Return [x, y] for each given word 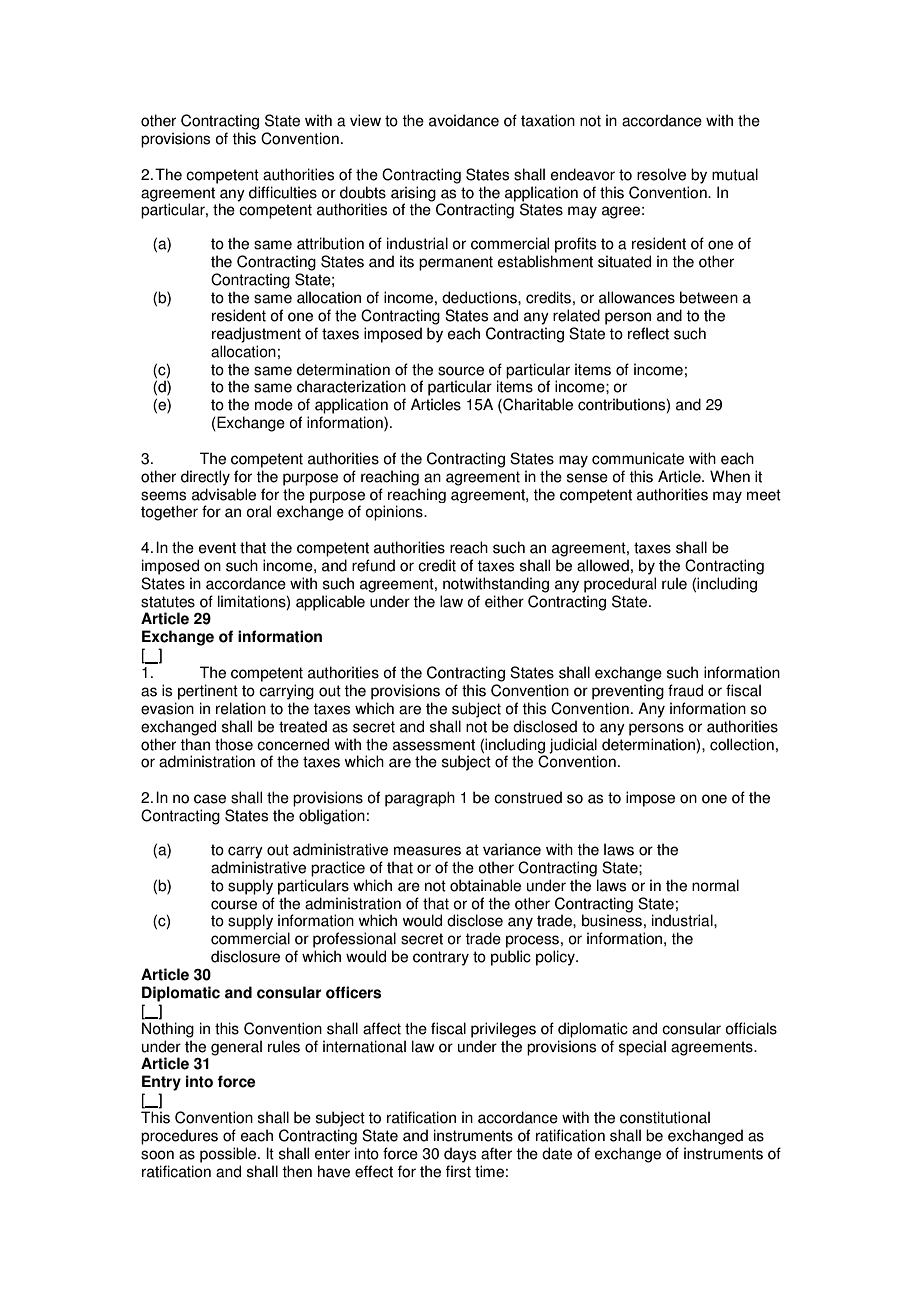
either [504, 601]
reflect [648, 333]
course [234, 905]
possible [229, 1155]
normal [715, 885]
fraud [685, 690]
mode [274, 404]
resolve [661, 174]
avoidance [464, 120]
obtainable [485, 885]
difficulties [283, 192]
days [460, 1155]
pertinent [208, 692]
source [461, 371]
